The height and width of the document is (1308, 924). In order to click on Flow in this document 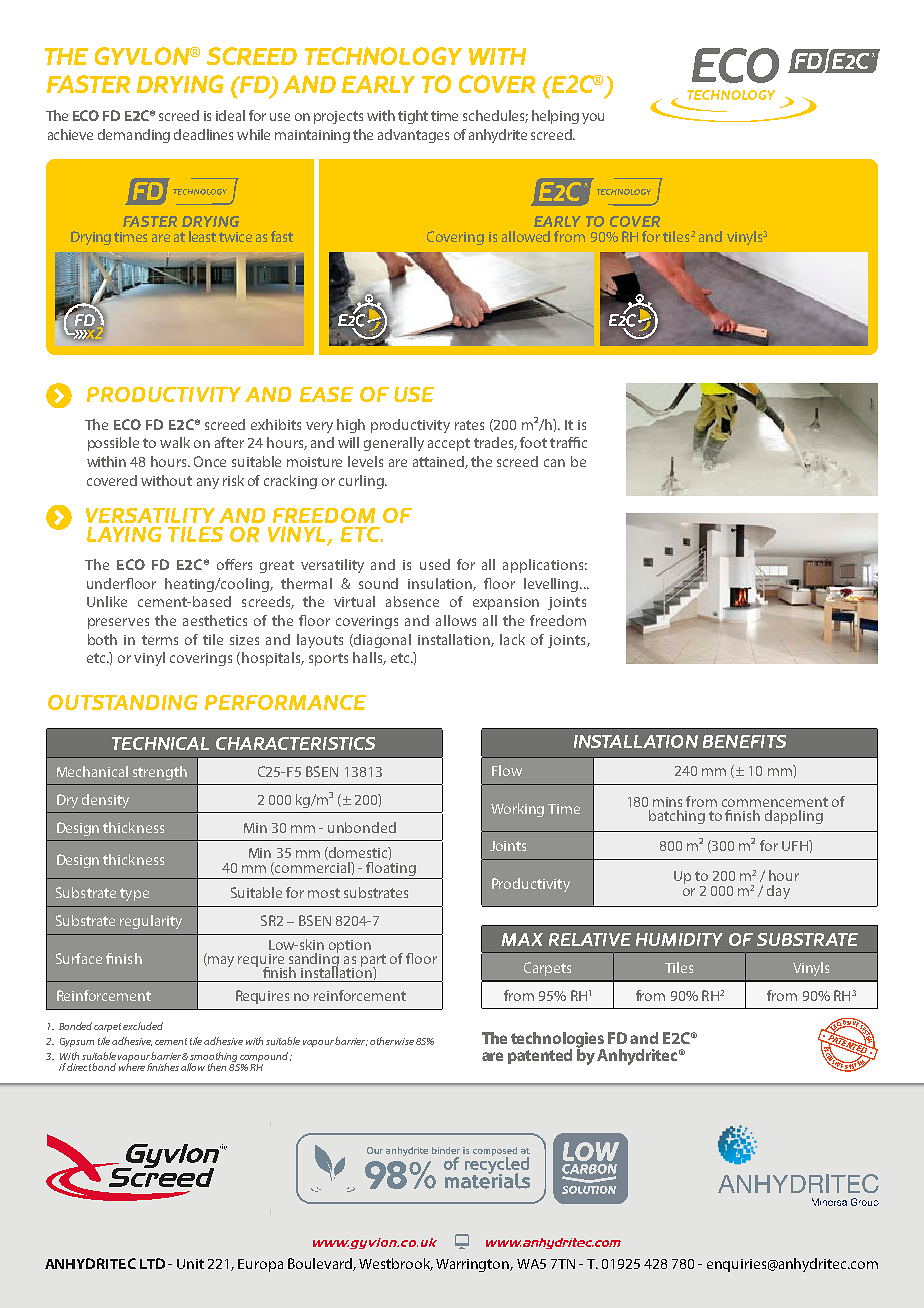, I will do `click(507, 770)`.
